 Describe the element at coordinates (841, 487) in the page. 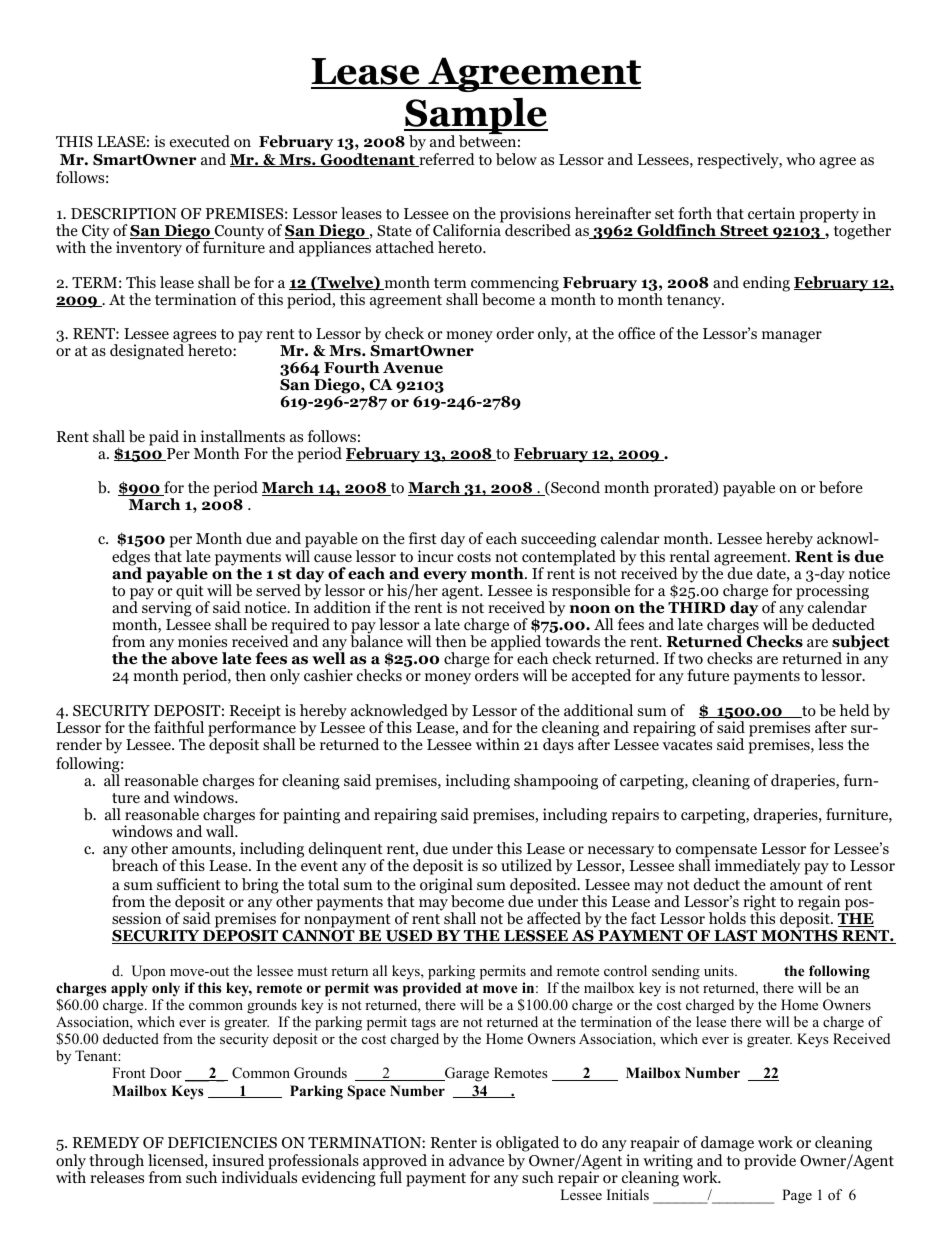

I see `before` at that location.
